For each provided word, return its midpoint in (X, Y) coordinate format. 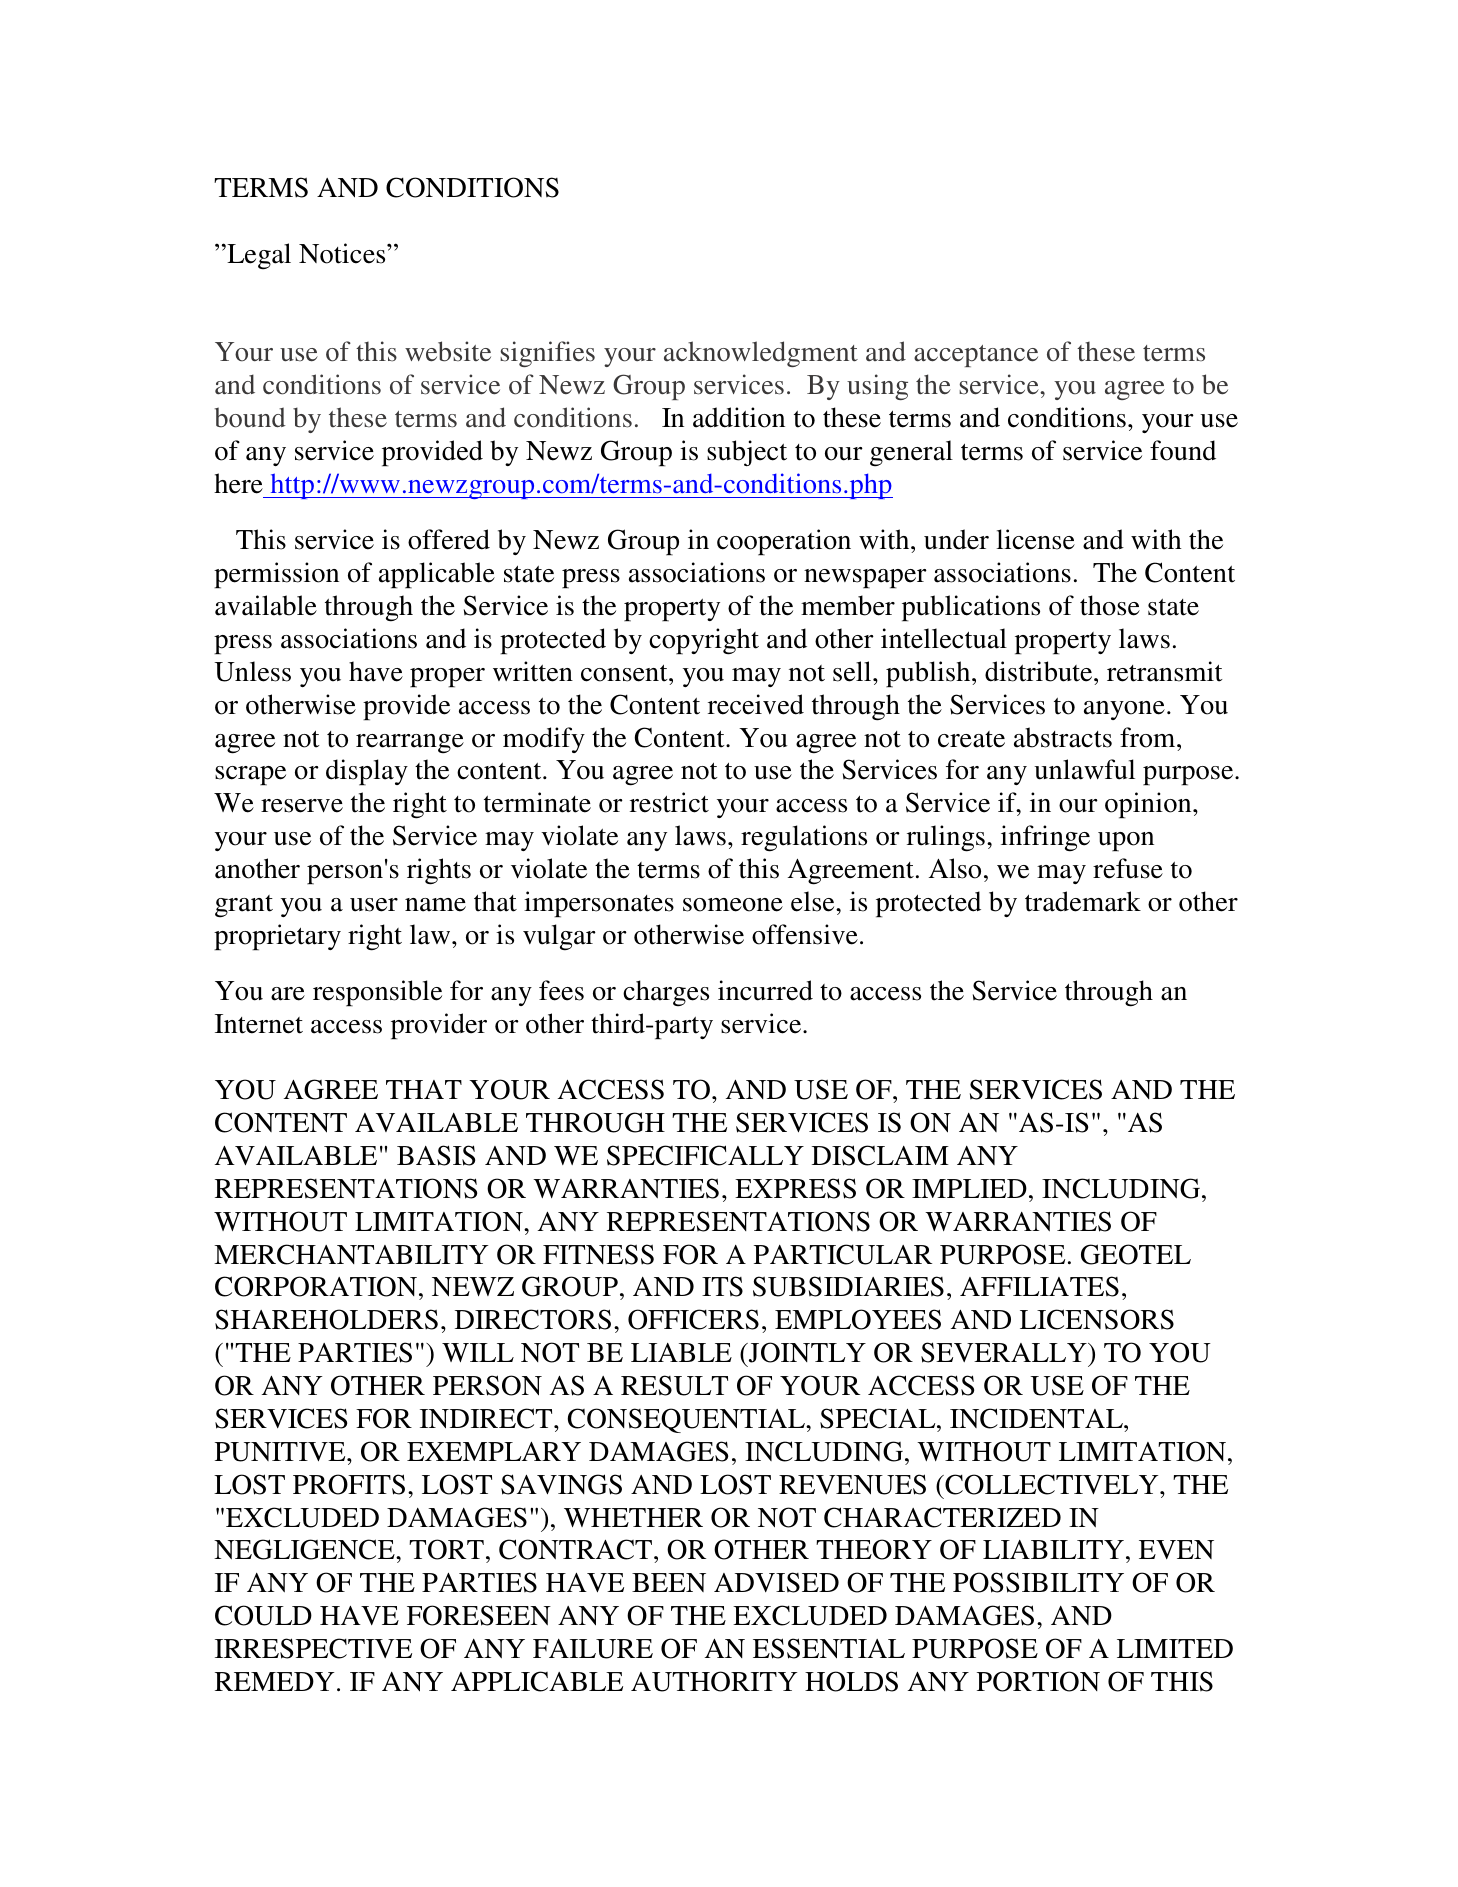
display (367, 772)
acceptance (976, 356)
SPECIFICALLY (705, 1155)
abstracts (1063, 737)
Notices (343, 253)
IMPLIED (969, 1188)
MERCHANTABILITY (351, 1254)
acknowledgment (761, 354)
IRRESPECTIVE (313, 1648)
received (756, 704)
